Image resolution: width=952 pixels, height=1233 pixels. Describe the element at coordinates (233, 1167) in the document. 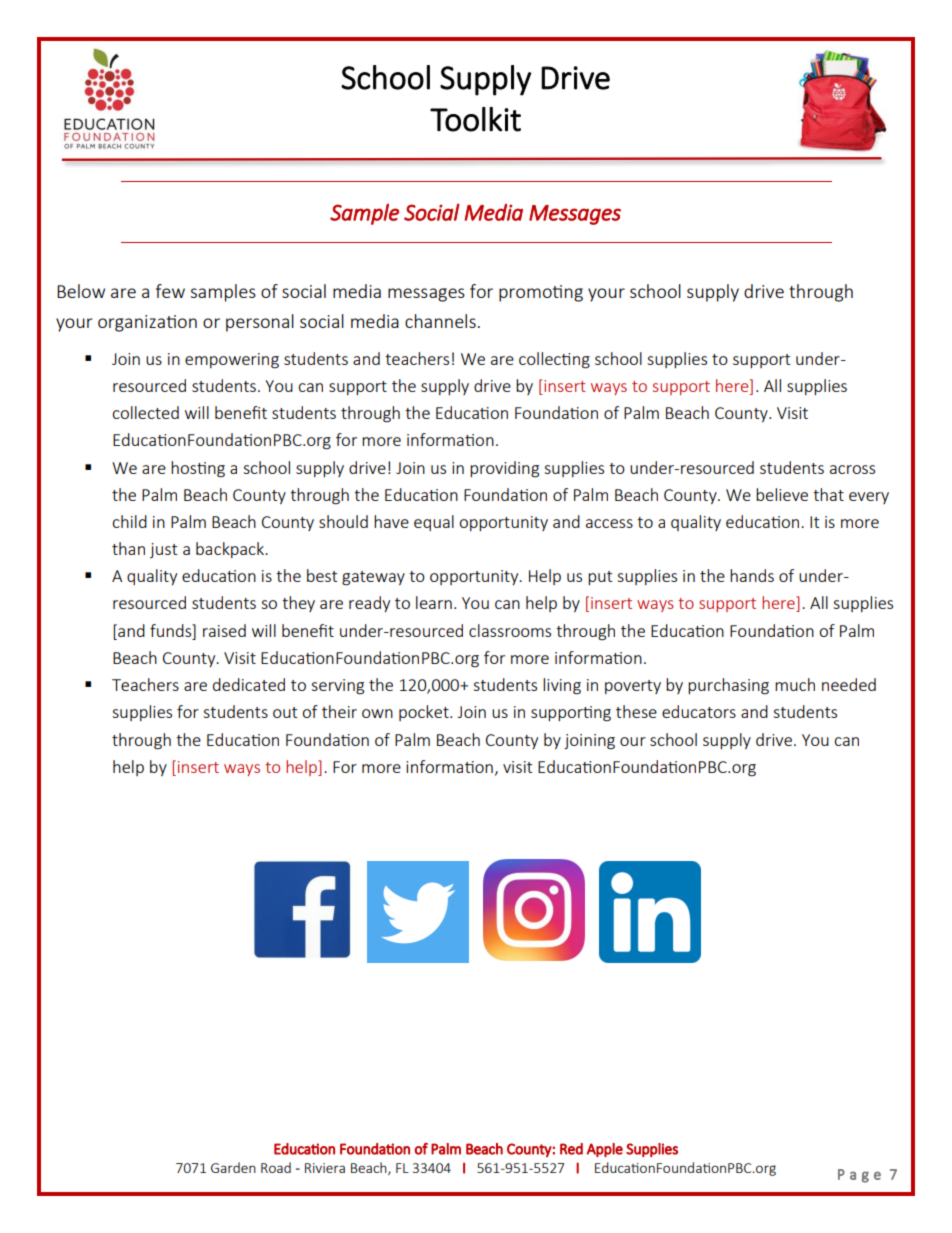

I see `Garden` at that location.
